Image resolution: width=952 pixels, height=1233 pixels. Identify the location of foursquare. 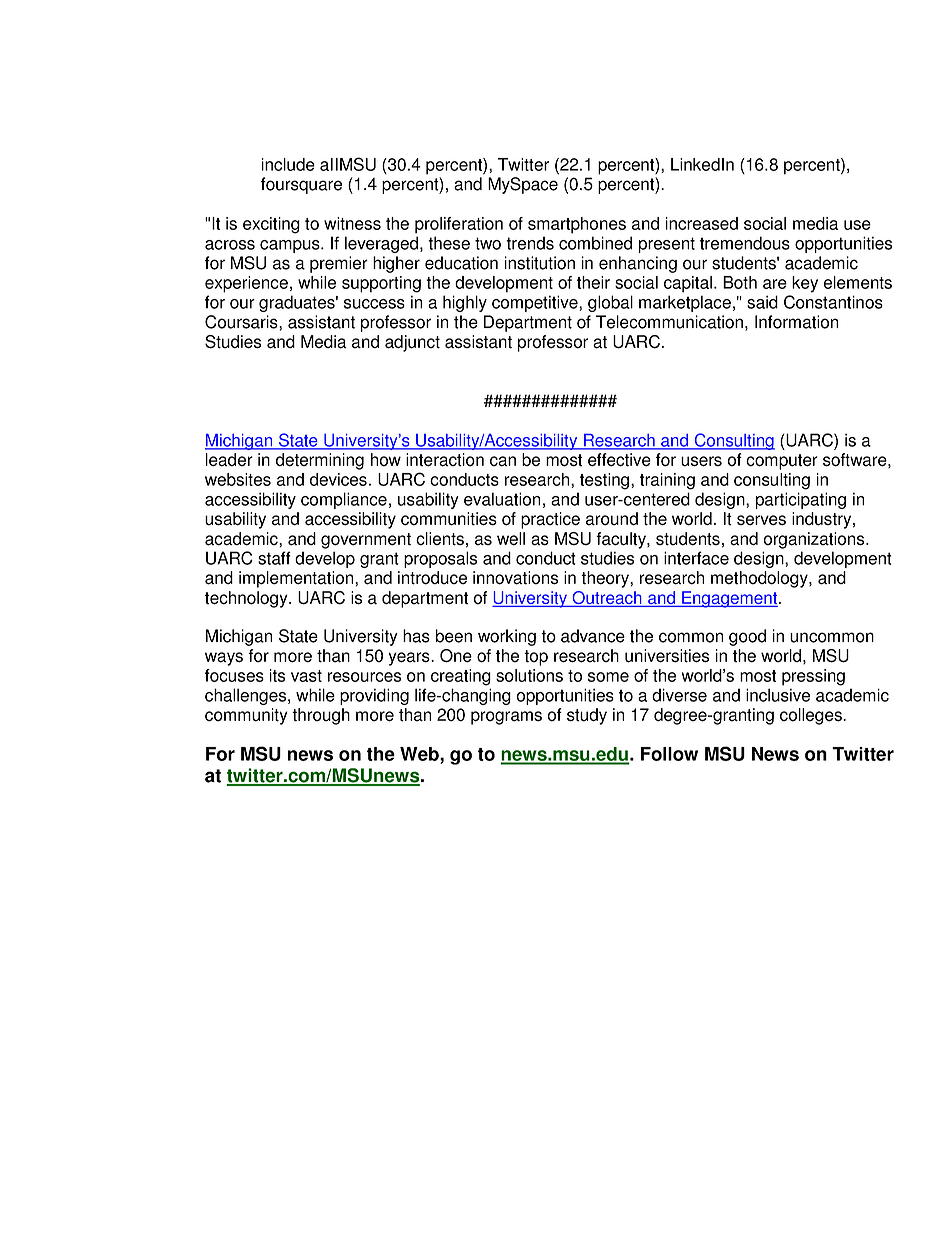
(301, 185).
